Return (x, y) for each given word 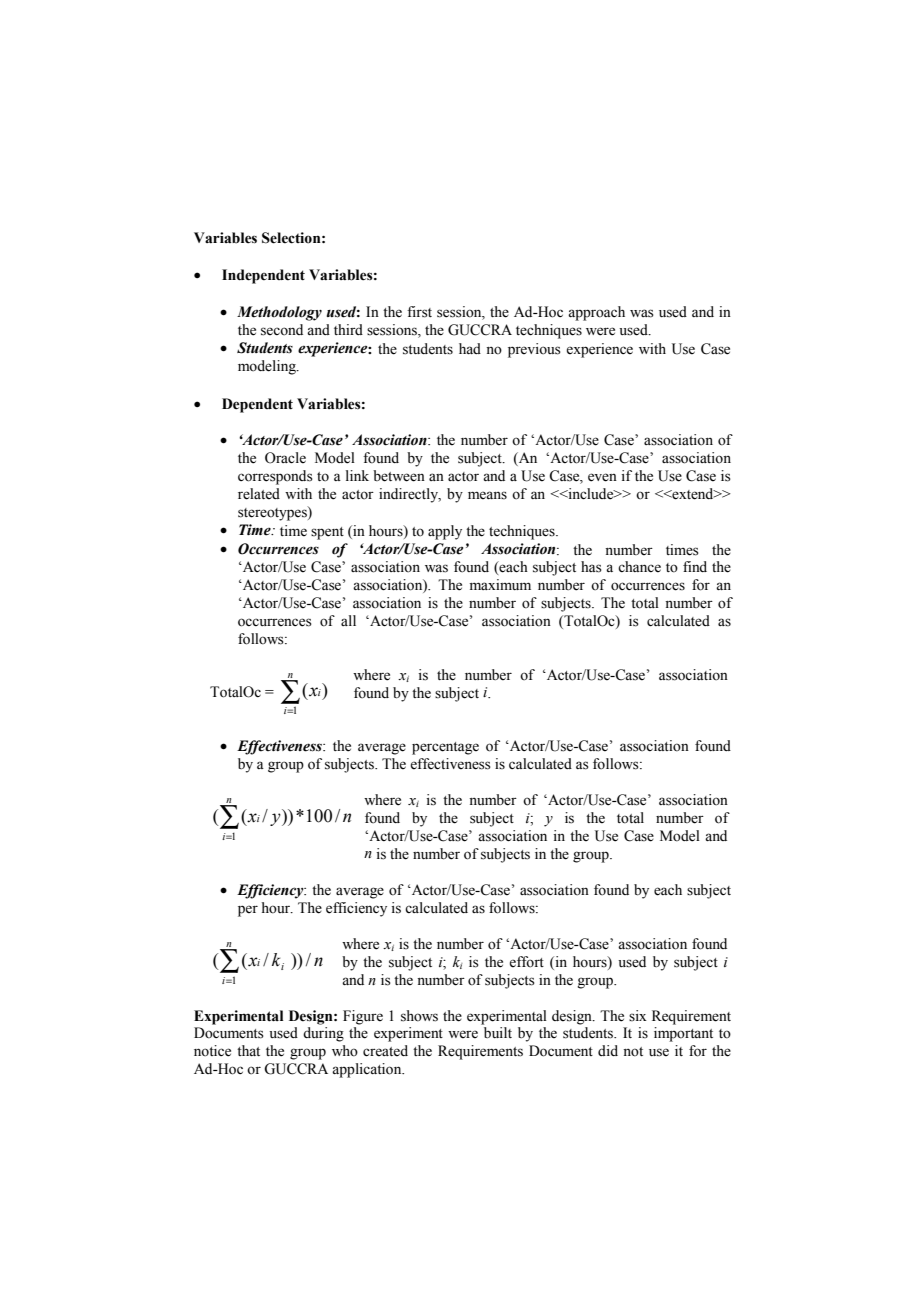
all (348, 620)
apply (445, 532)
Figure (363, 1017)
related (259, 494)
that (248, 1050)
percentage (445, 748)
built (498, 1032)
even (602, 477)
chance (639, 567)
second (282, 330)
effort (526, 962)
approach (596, 313)
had (470, 348)
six (638, 1016)
